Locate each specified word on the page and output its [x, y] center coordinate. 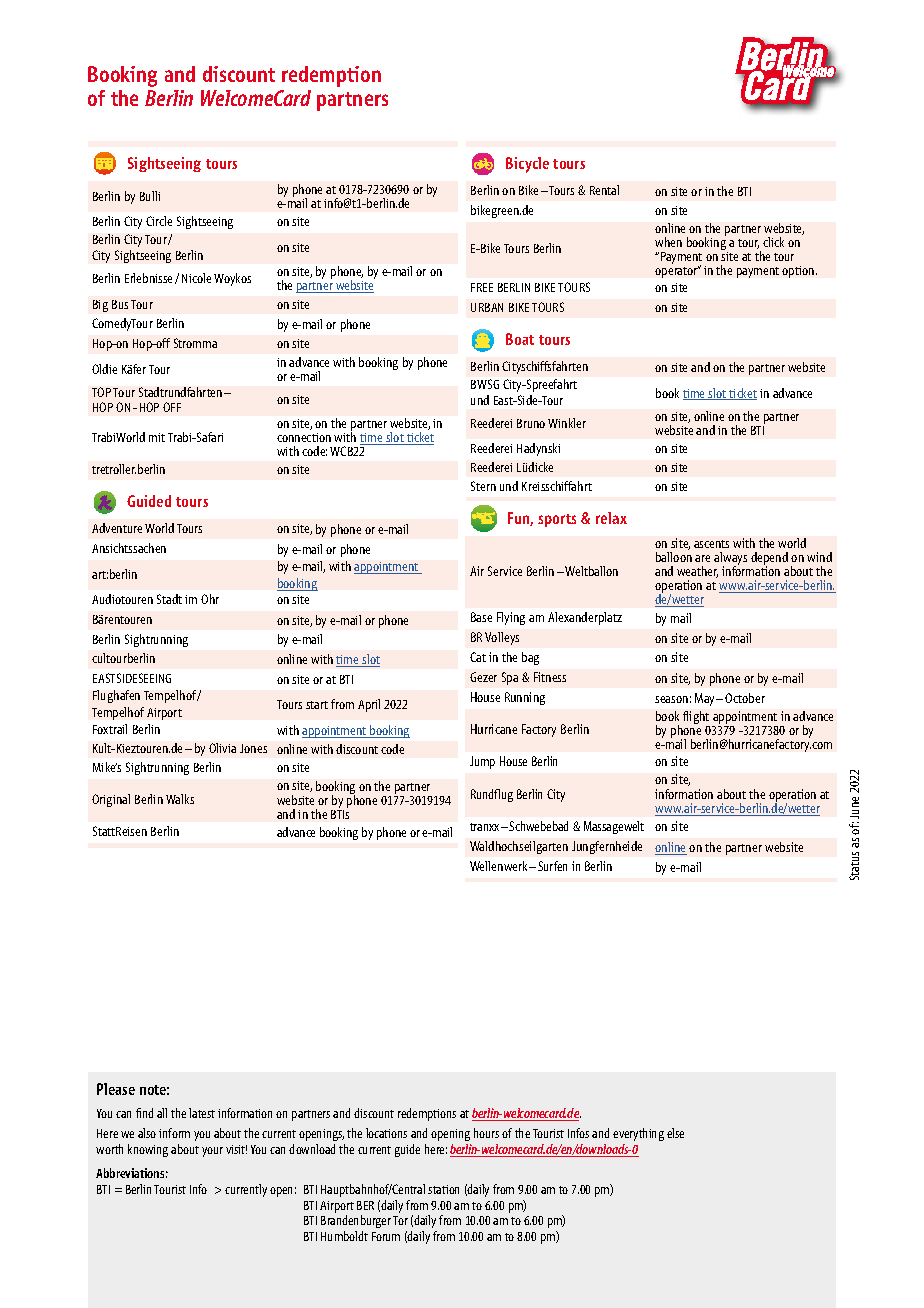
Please [116, 1089]
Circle [159, 221]
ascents [711, 544]
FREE [482, 287]
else [675, 1133]
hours [486, 1133]
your [212, 1152]
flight [696, 719]
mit [157, 437]
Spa [510, 678]
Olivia [222, 748]
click [773, 242]
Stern [483, 486]
